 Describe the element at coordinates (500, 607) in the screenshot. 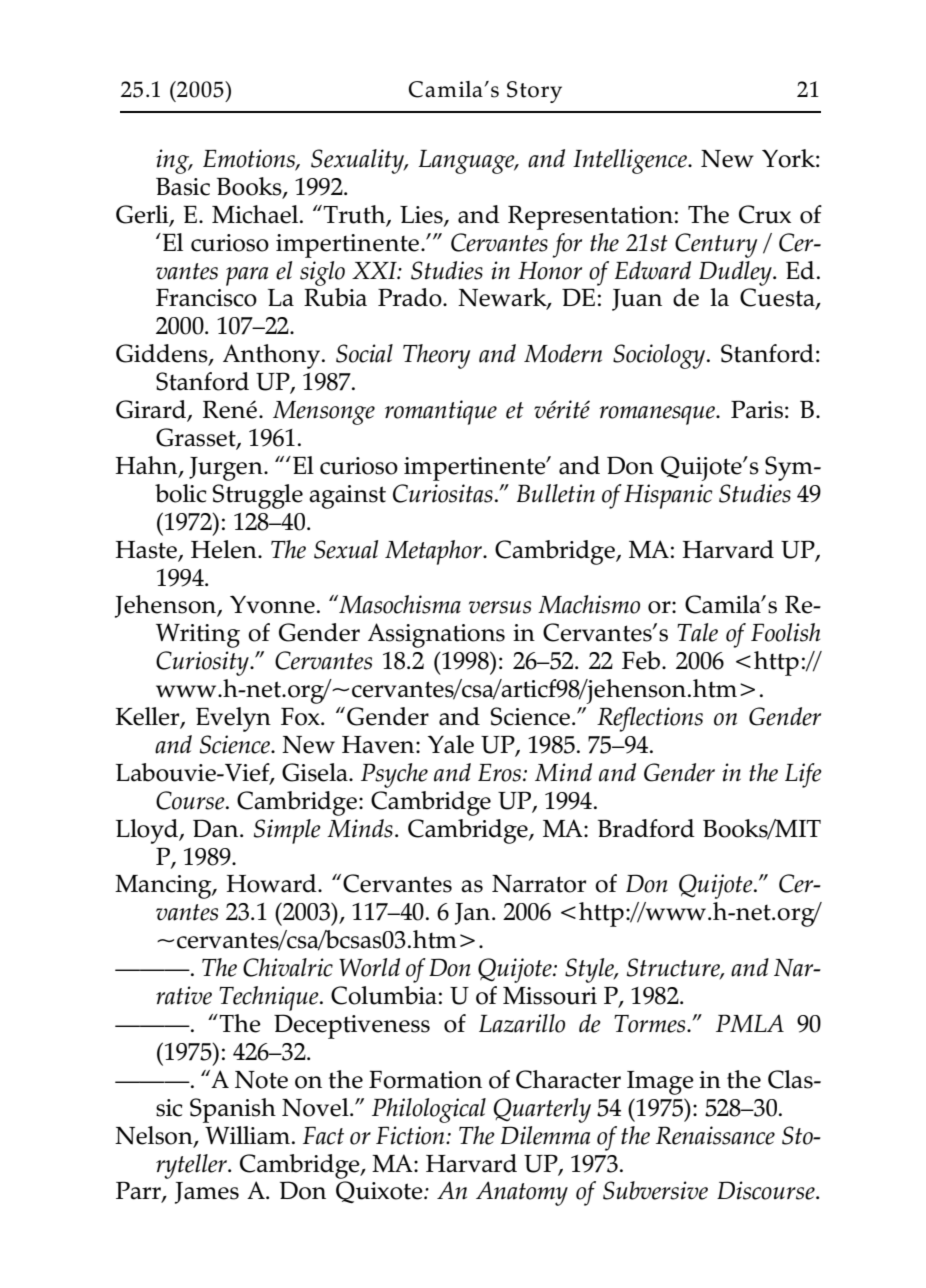

I see `versus` at that location.
